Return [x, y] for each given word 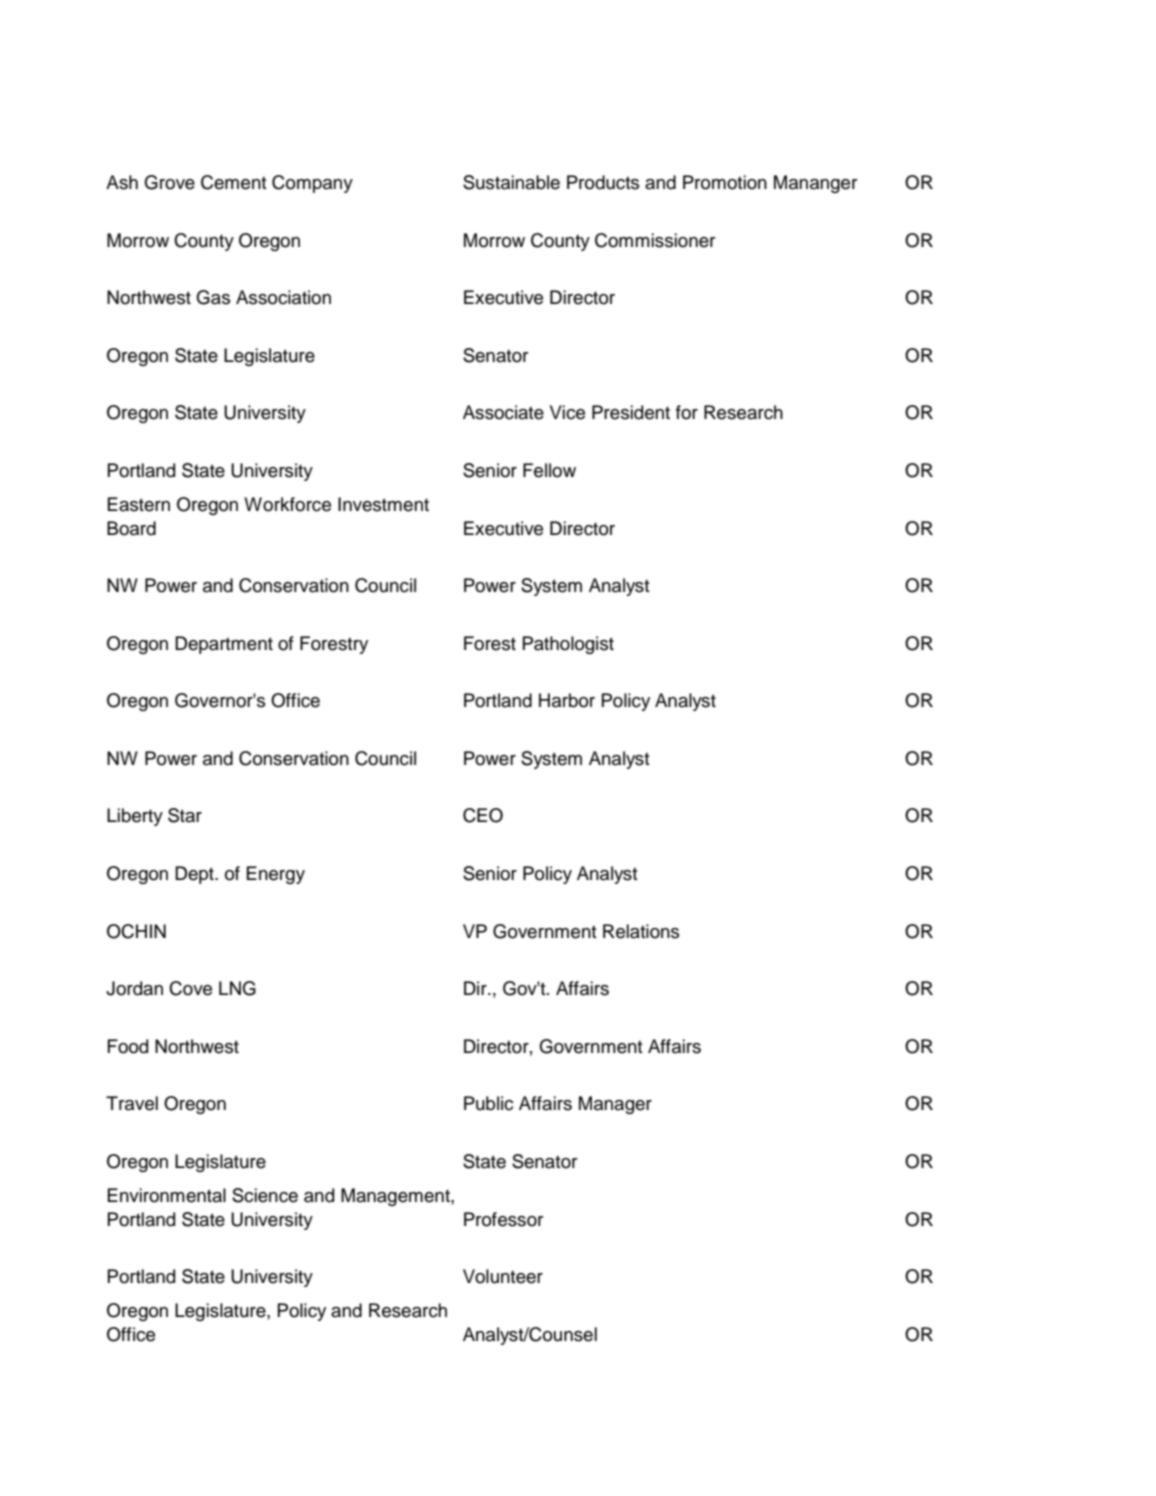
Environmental [167, 1195]
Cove [190, 988]
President [631, 412]
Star [185, 815]
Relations [641, 931]
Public [488, 1103]
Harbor [567, 700]
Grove [169, 182]
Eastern [139, 504]
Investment [383, 504]
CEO [483, 815]
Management [396, 1197]
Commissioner [655, 240]
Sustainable [511, 182]
